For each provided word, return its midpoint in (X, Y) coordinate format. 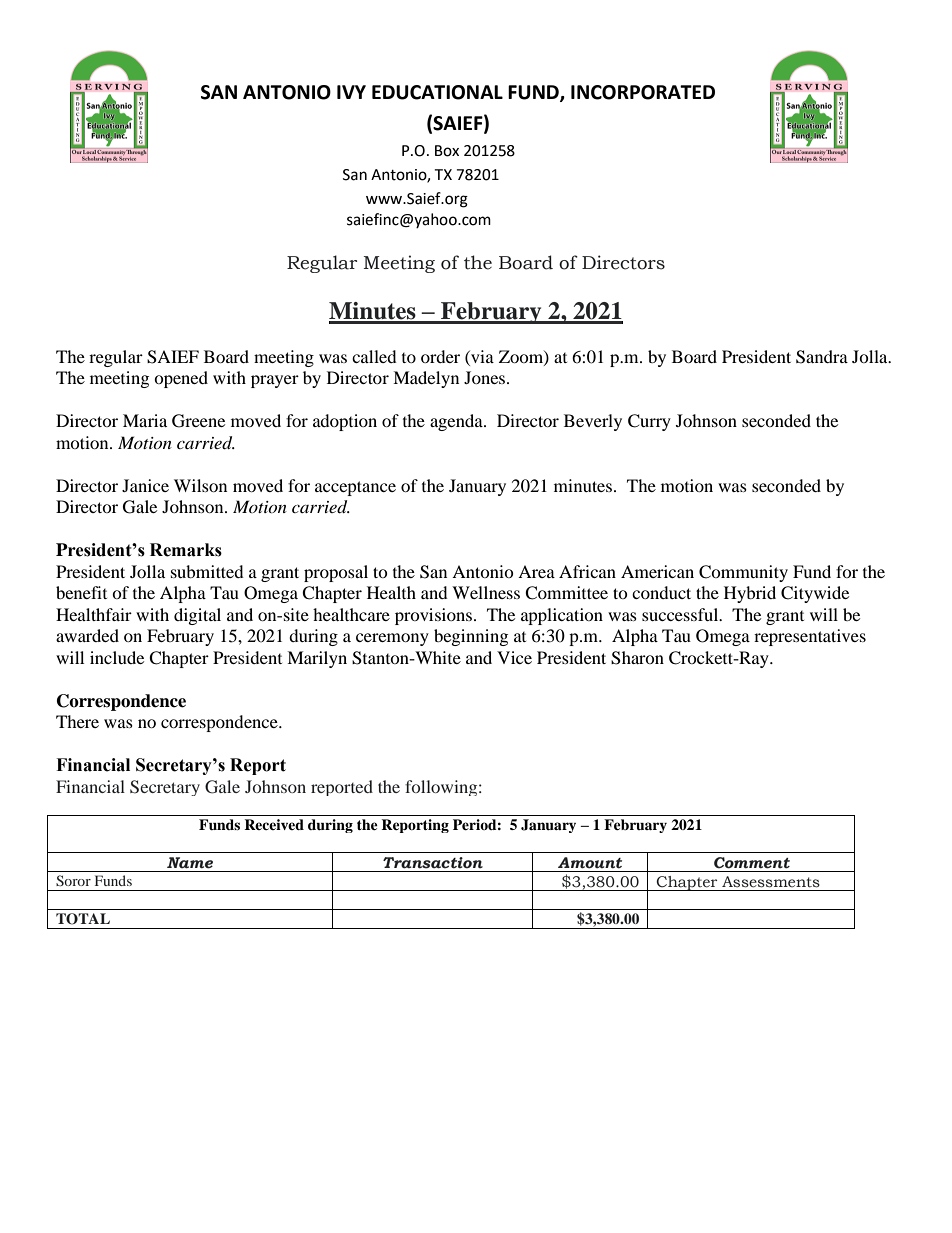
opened (181, 379)
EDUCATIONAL (437, 92)
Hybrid (750, 594)
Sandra (822, 357)
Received (274, 824)
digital (197, 616)
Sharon (637, 658)
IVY (351, 92)
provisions (433, 616)
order (440, 356)
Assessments (771, 882)
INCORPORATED (643, 92)
